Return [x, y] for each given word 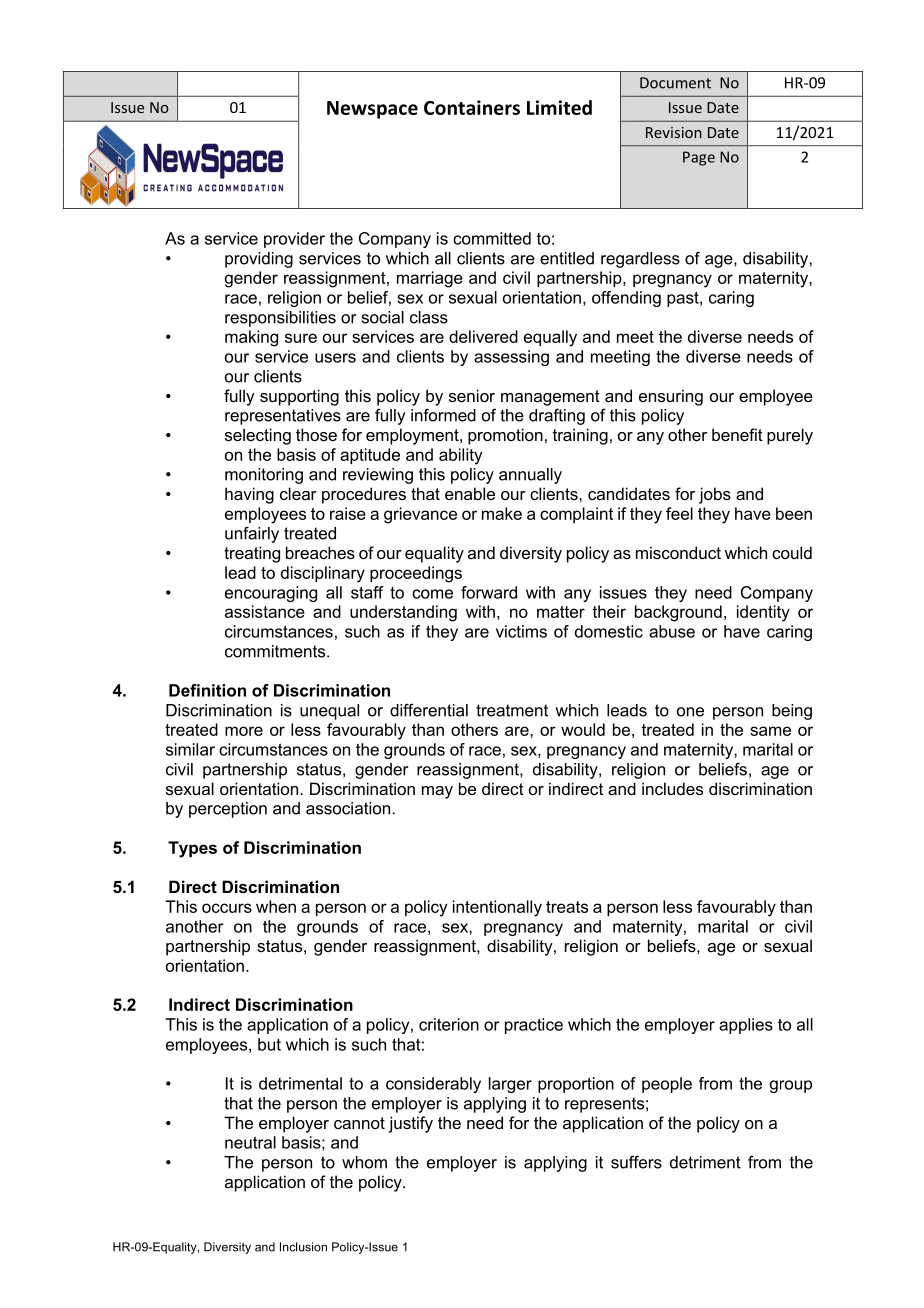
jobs [715, 495]
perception [228, 810]
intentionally [497, 908]
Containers [472, 107]
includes [672, 788]
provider [294, 240]
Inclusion [303, 1247]
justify [411, 1124]
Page [699, 158]
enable [470, 493]
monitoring [264, 476]
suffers [636, 1162]
